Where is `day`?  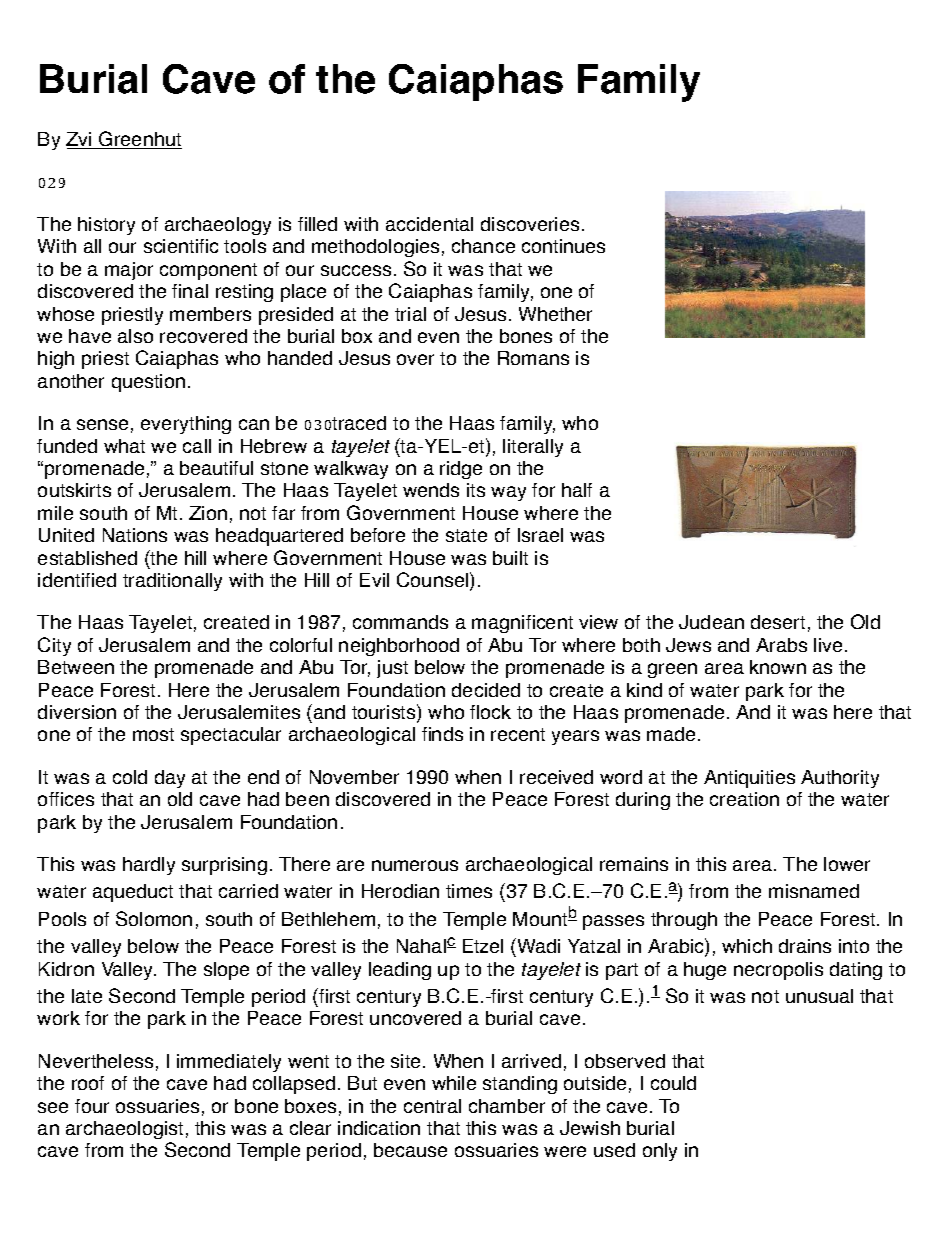 day is located at coordinates (170, 779).
